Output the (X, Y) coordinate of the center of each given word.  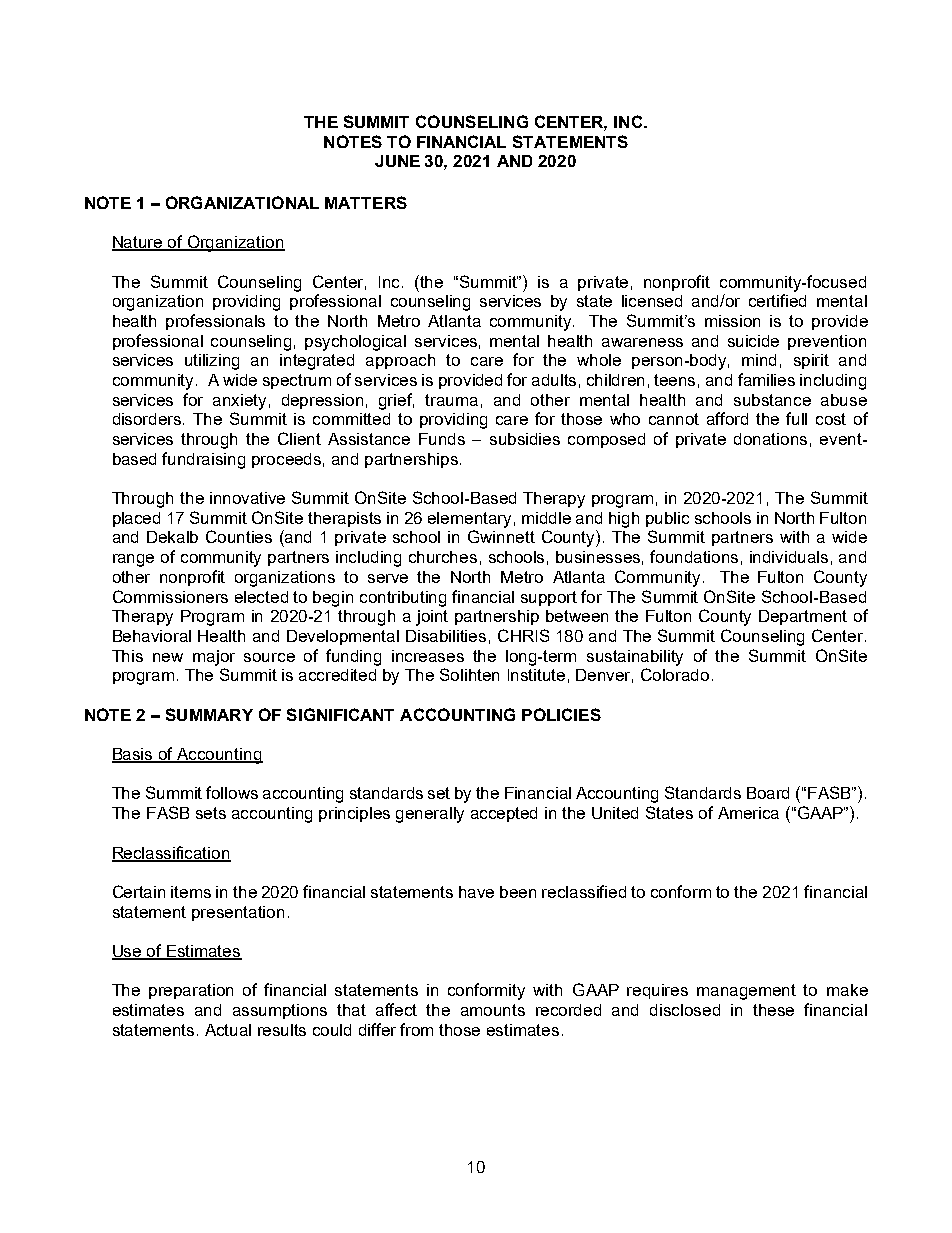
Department (803, 617)
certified (777, 300)
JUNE (397, 161)
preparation (191, 991)
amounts (493, 1010)
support (549, 598)
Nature (138, 243)
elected (261, 597)
